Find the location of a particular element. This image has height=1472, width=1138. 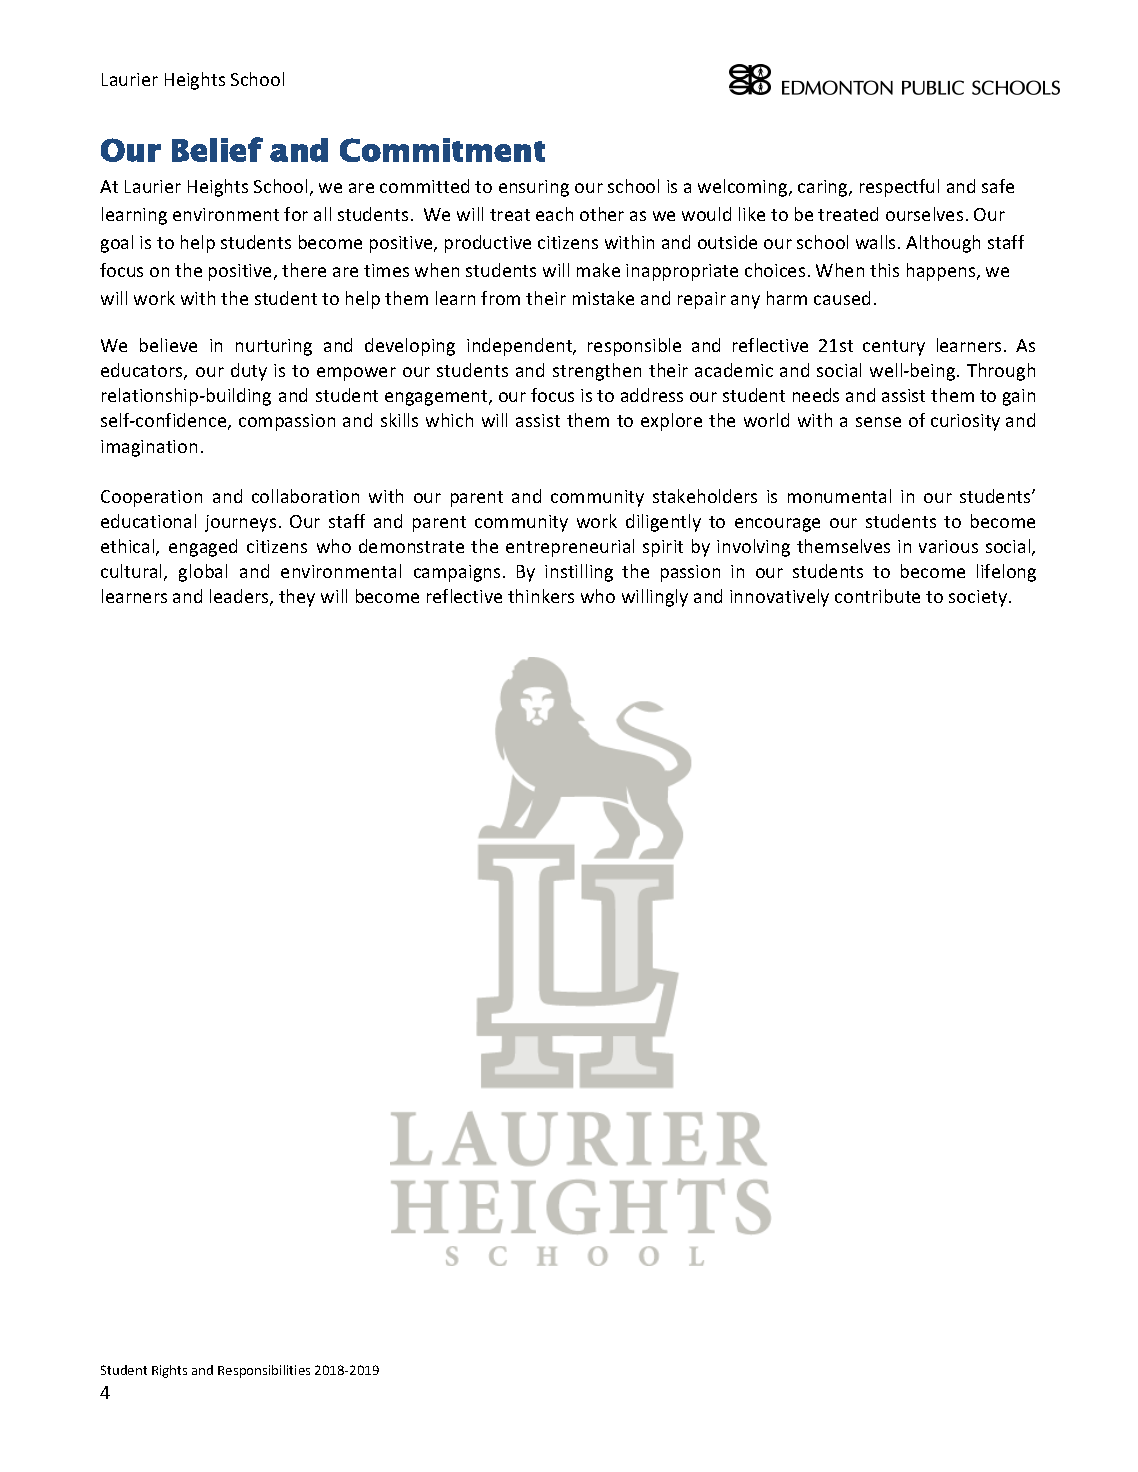

innovatively is located at coordinates (779, 598).
